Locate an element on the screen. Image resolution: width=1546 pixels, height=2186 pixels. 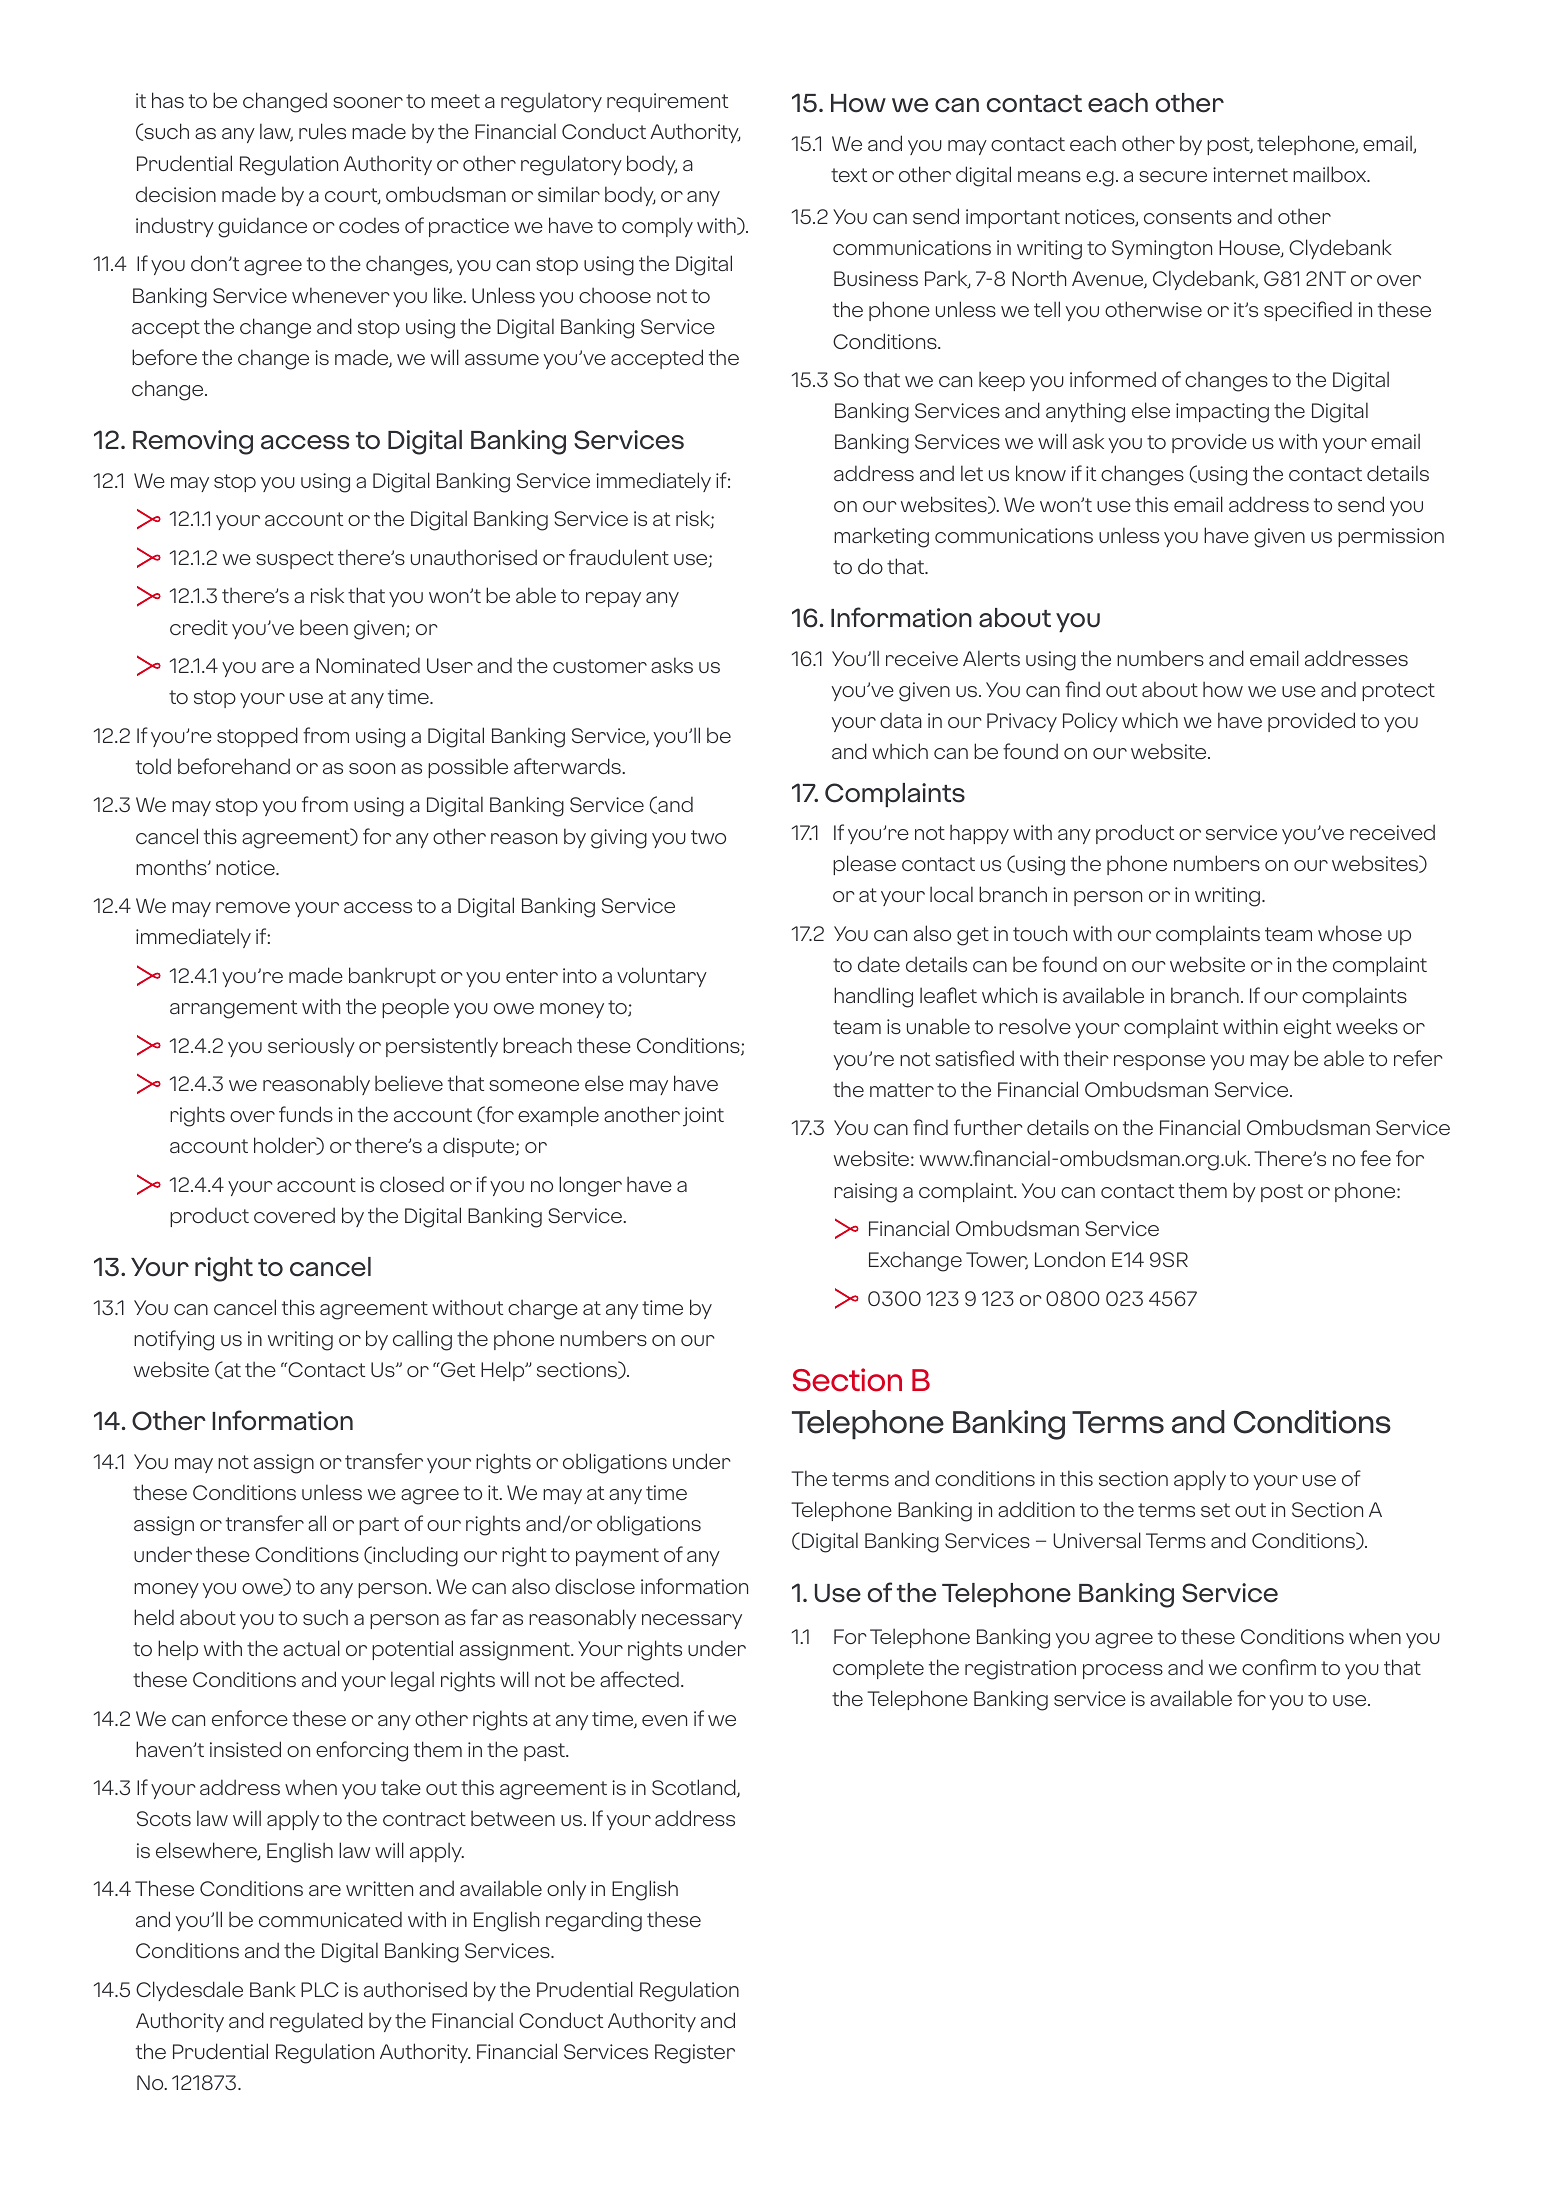
PLC is located at coordinates (320, 1989).
